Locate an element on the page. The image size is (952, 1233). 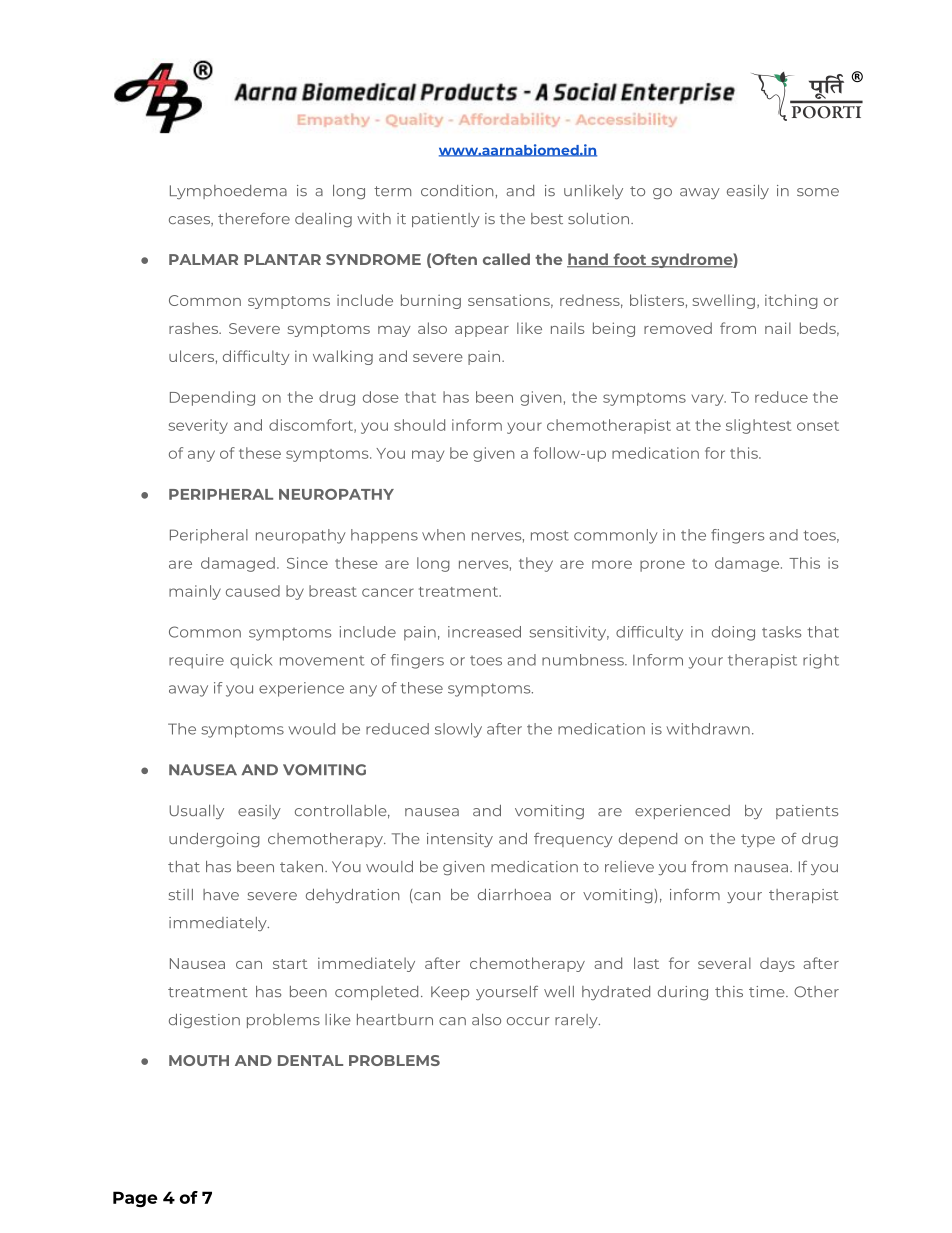
slightest is located at coordinates (758, 426).
